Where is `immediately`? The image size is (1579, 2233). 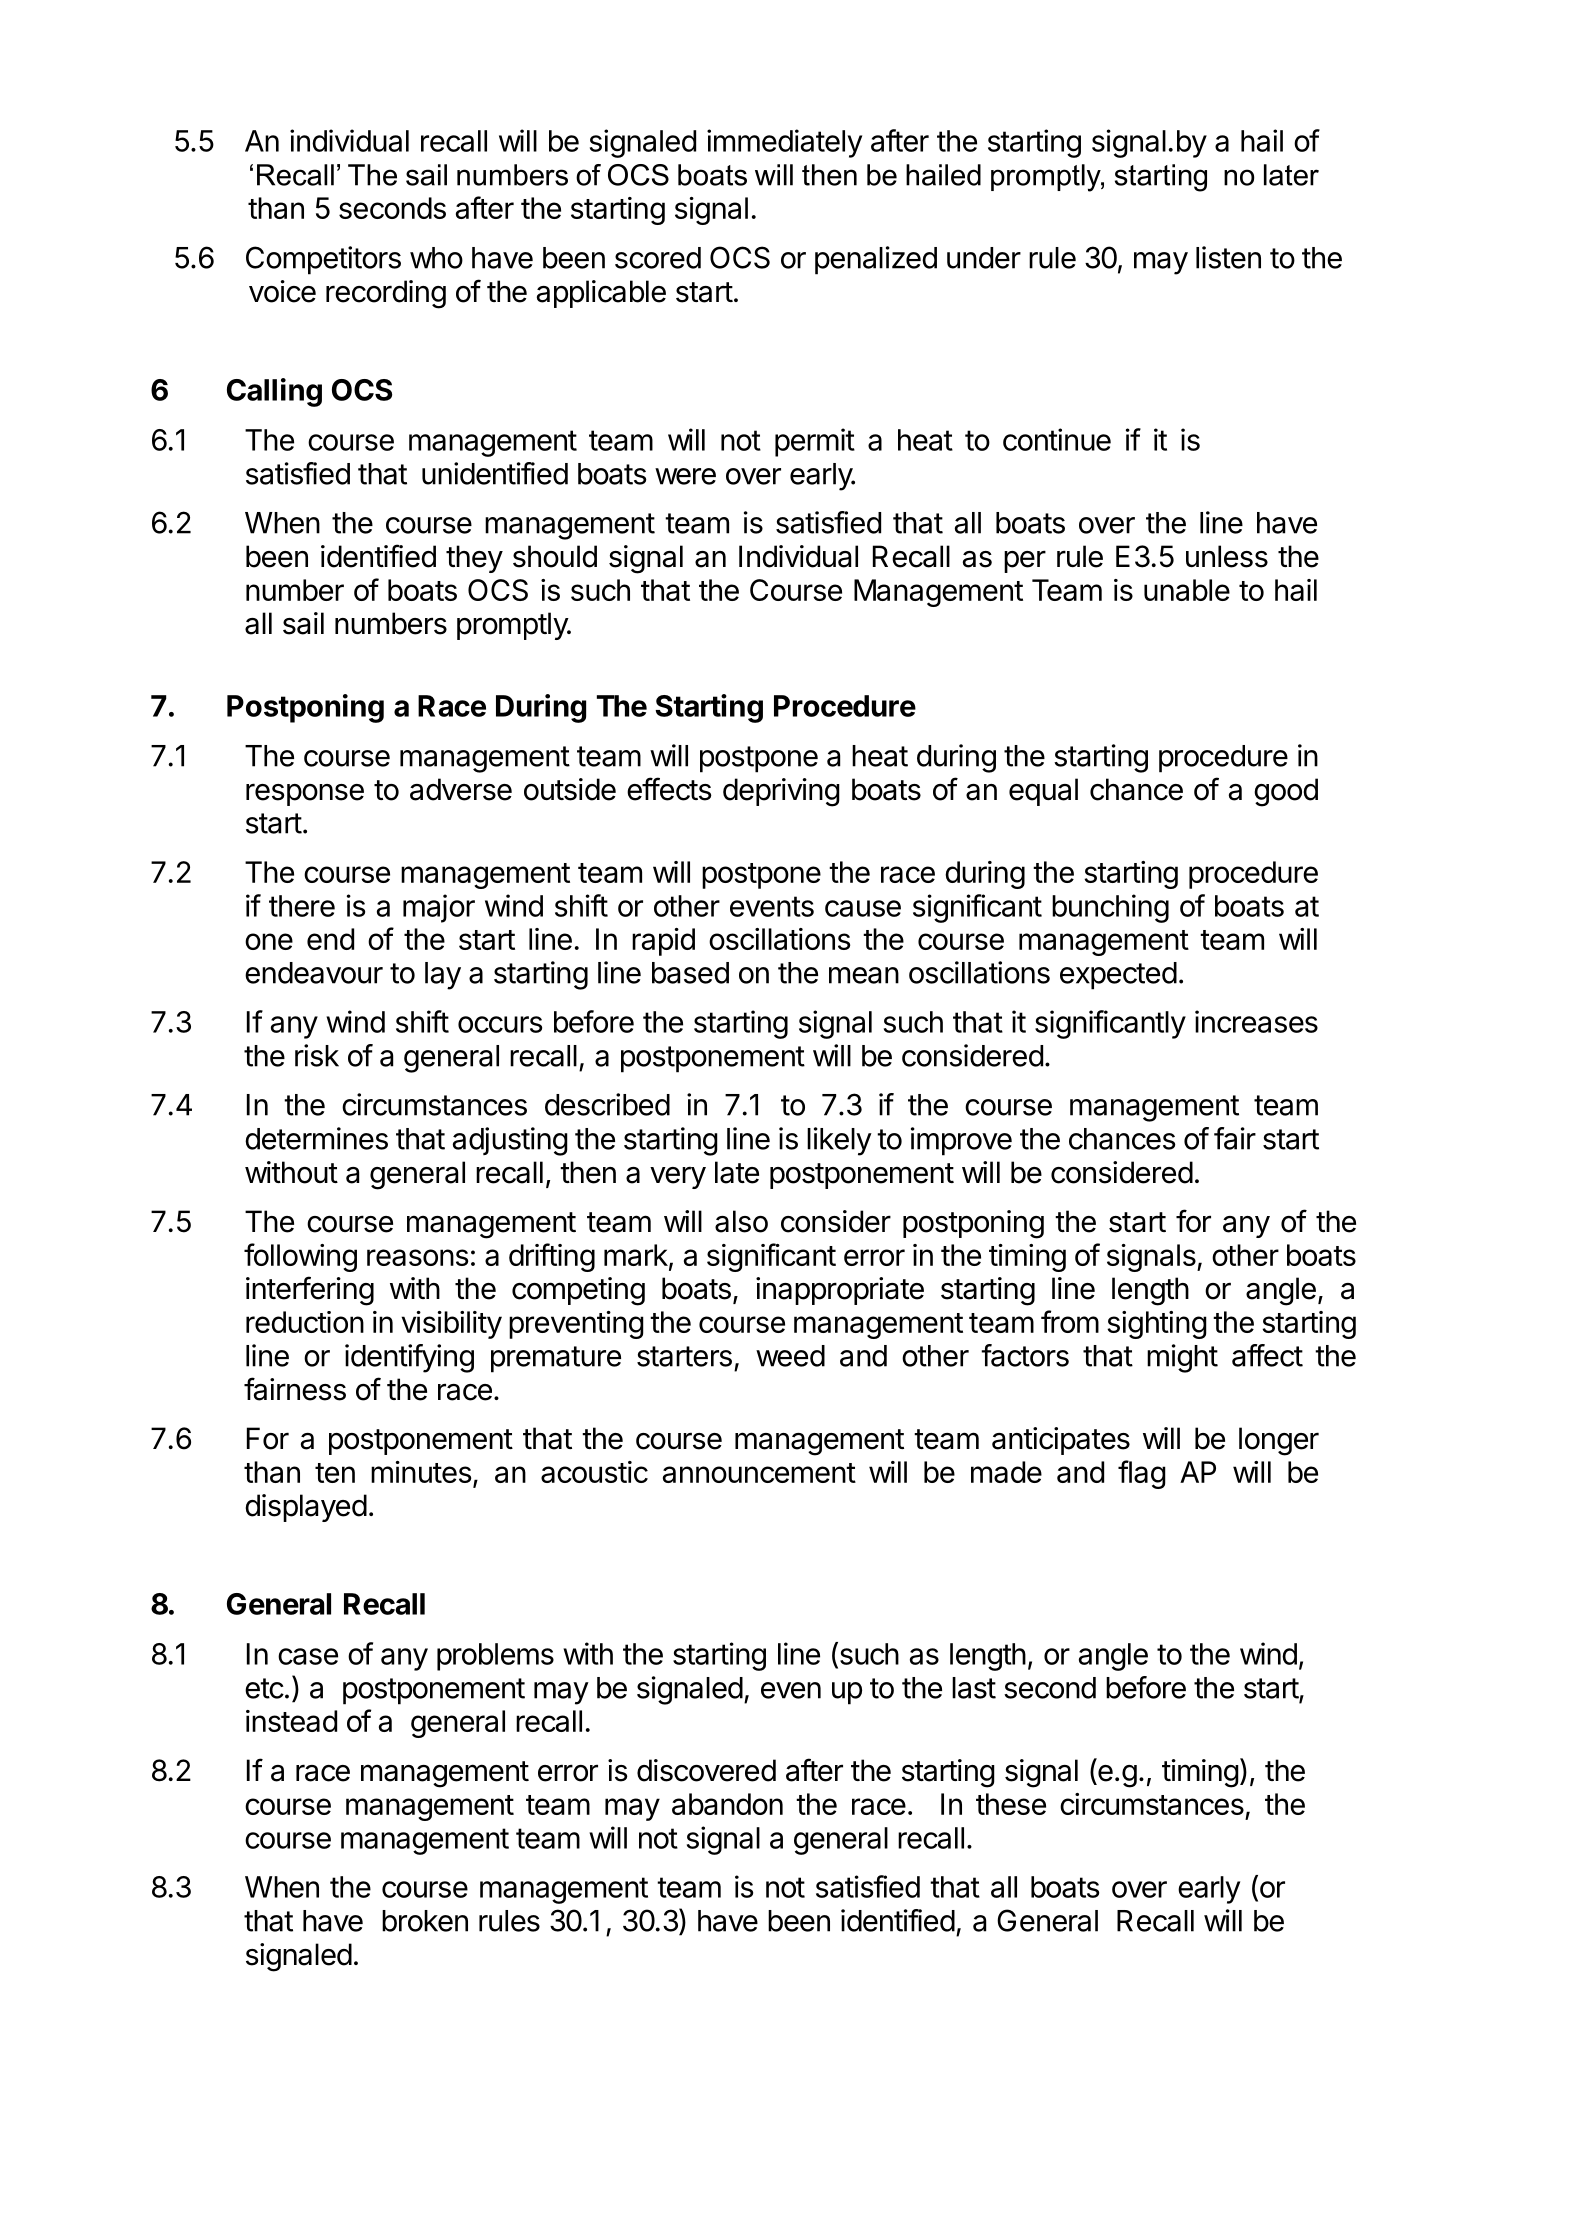 immediately is located at coordinates (784, 143).
